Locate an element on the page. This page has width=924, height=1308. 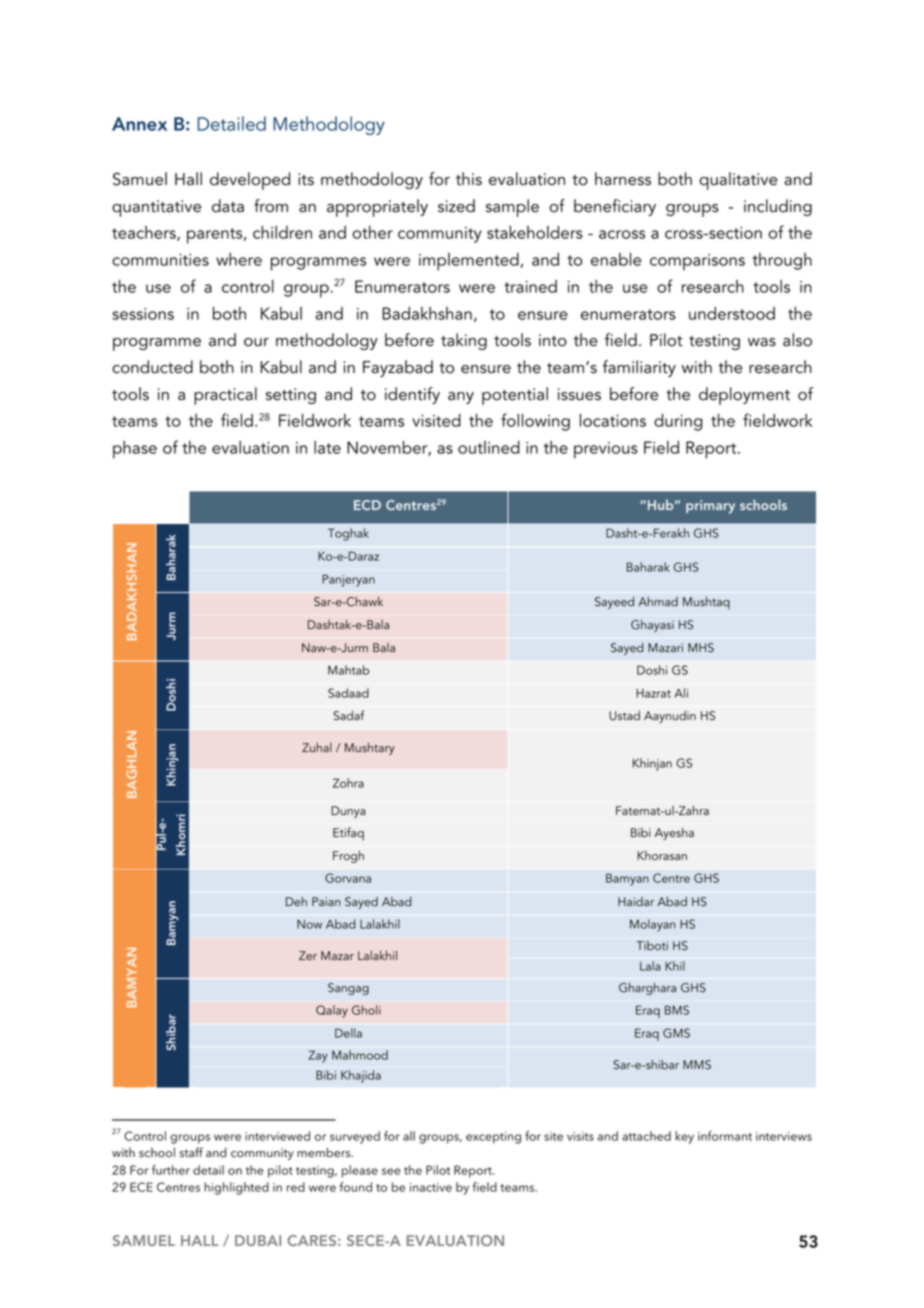
highlighted is located at coordinates (236, 1188).
